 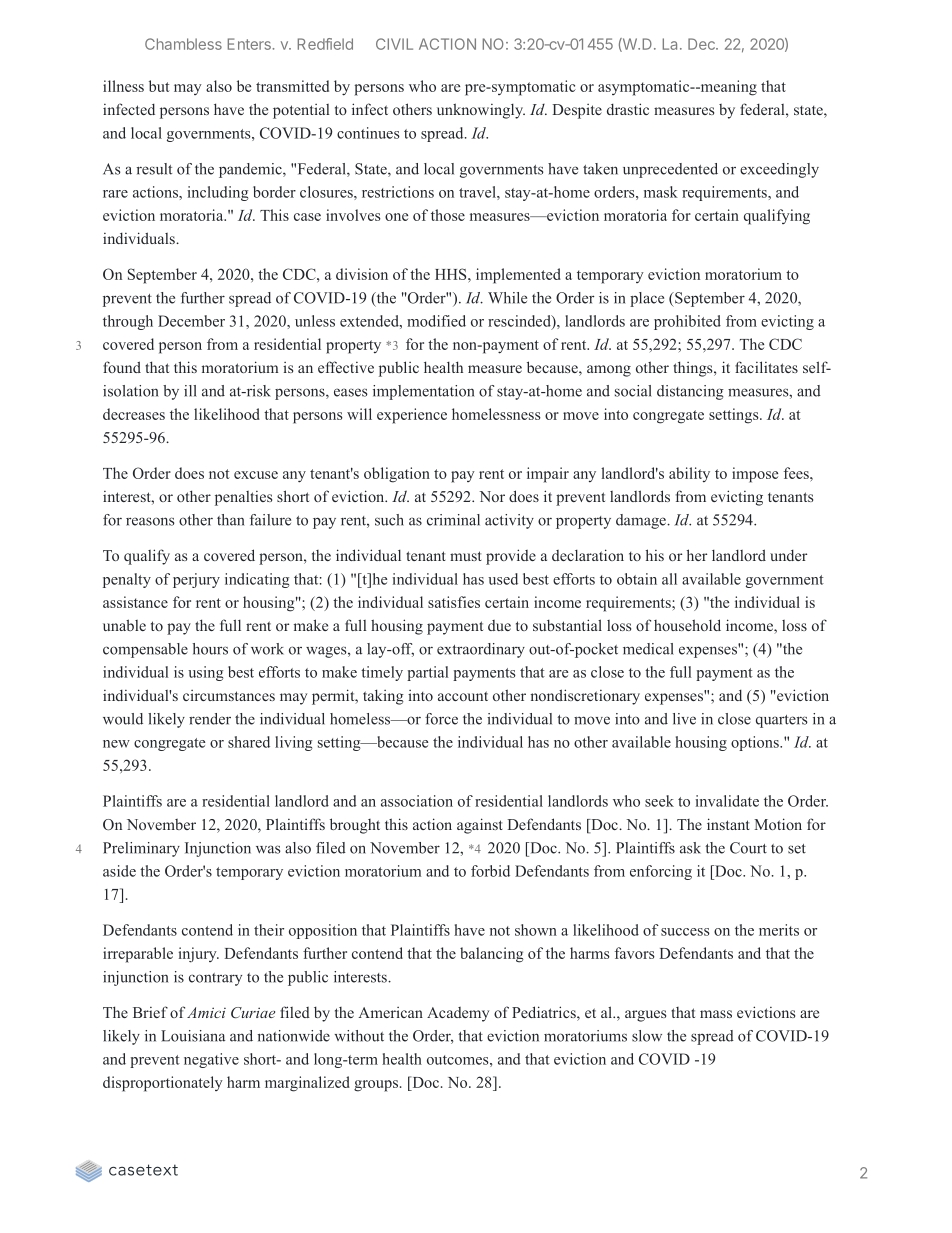 I want to click on modified, so click(x=436, y=321).
